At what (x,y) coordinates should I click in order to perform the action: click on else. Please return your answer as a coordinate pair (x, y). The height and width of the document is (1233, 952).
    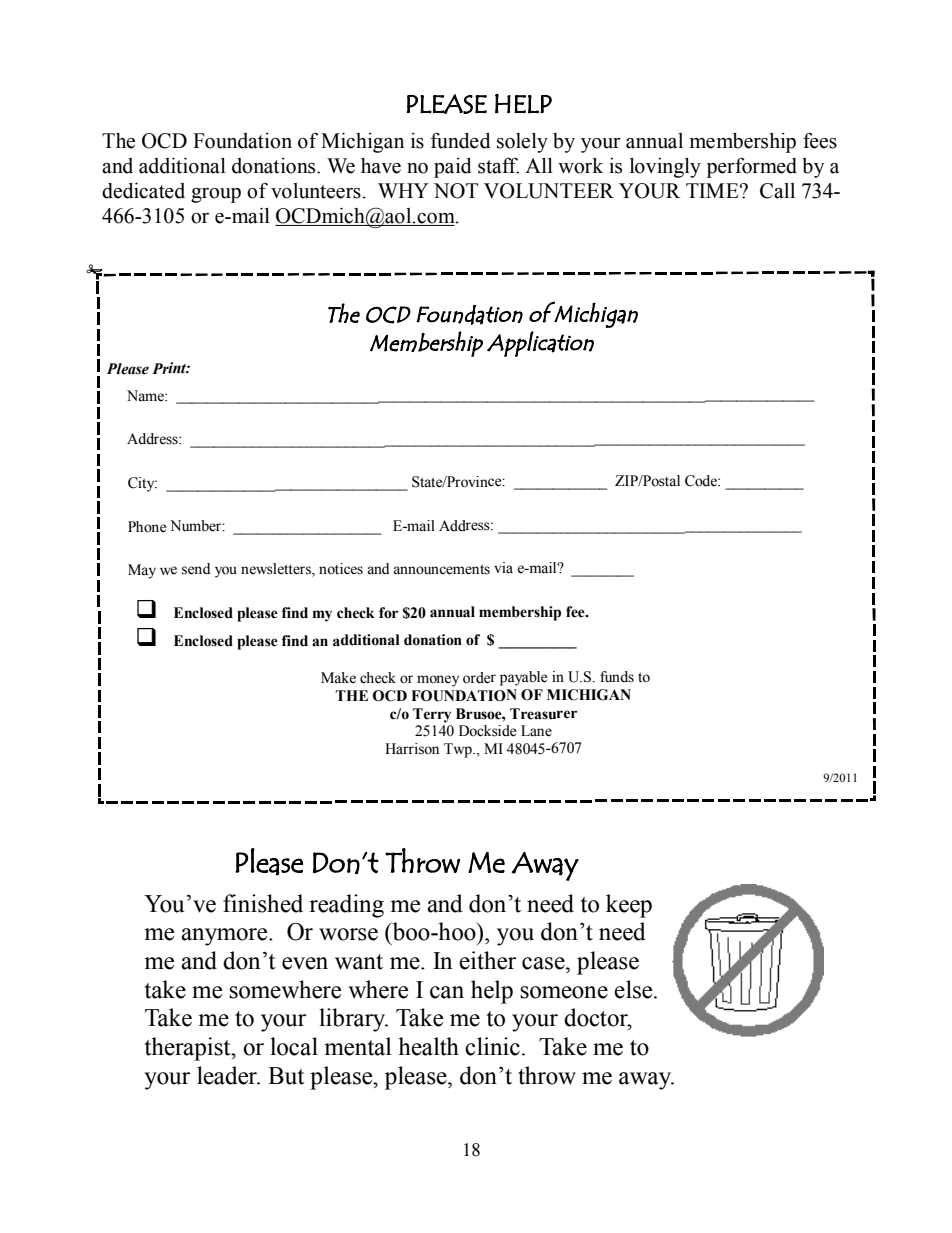
    Looking at the image, I should click on (634, 989).
